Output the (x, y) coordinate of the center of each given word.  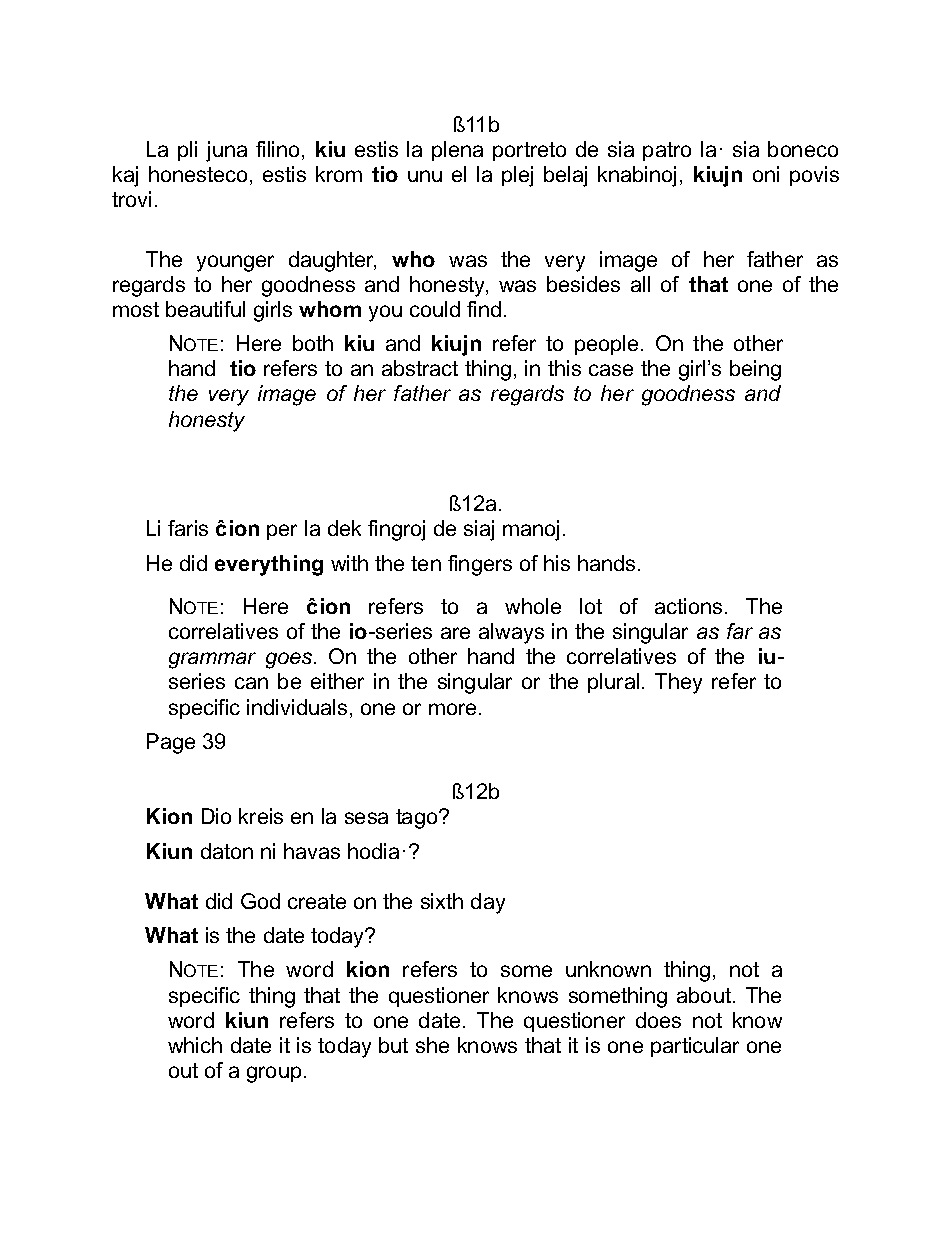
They (678, 683)
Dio (216, 816)
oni (766, 174)
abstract (420, 368)
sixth (442, 901)
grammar (212, 660)
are (455, 633)
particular (695, 1047)
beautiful (205, 309)
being (755, 370)
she (432, 1045)
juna (226, 151)
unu (425, 176)
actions (688, 606)
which (195, 1045)
